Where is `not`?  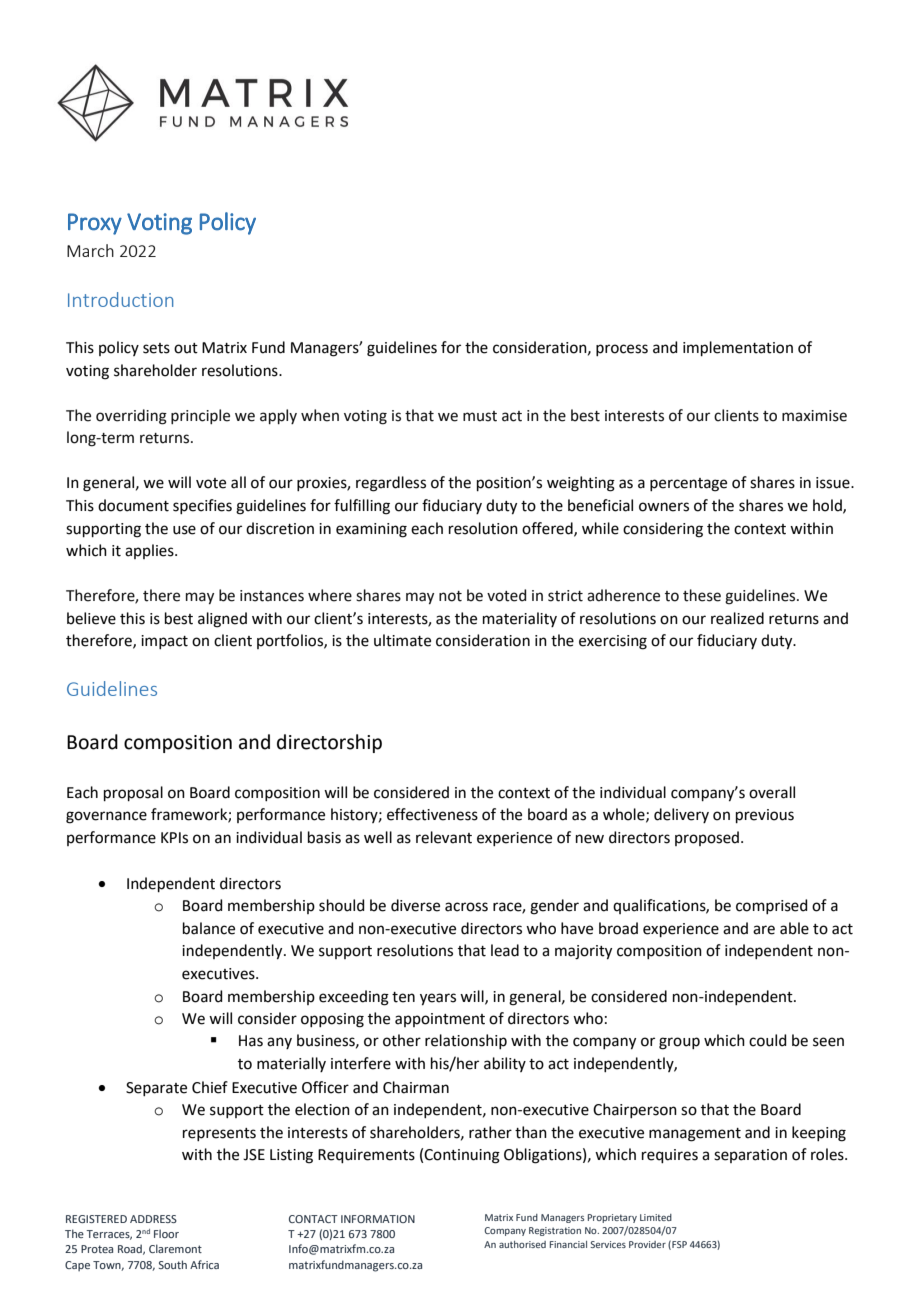
not is located at coordinates (450, 596).
